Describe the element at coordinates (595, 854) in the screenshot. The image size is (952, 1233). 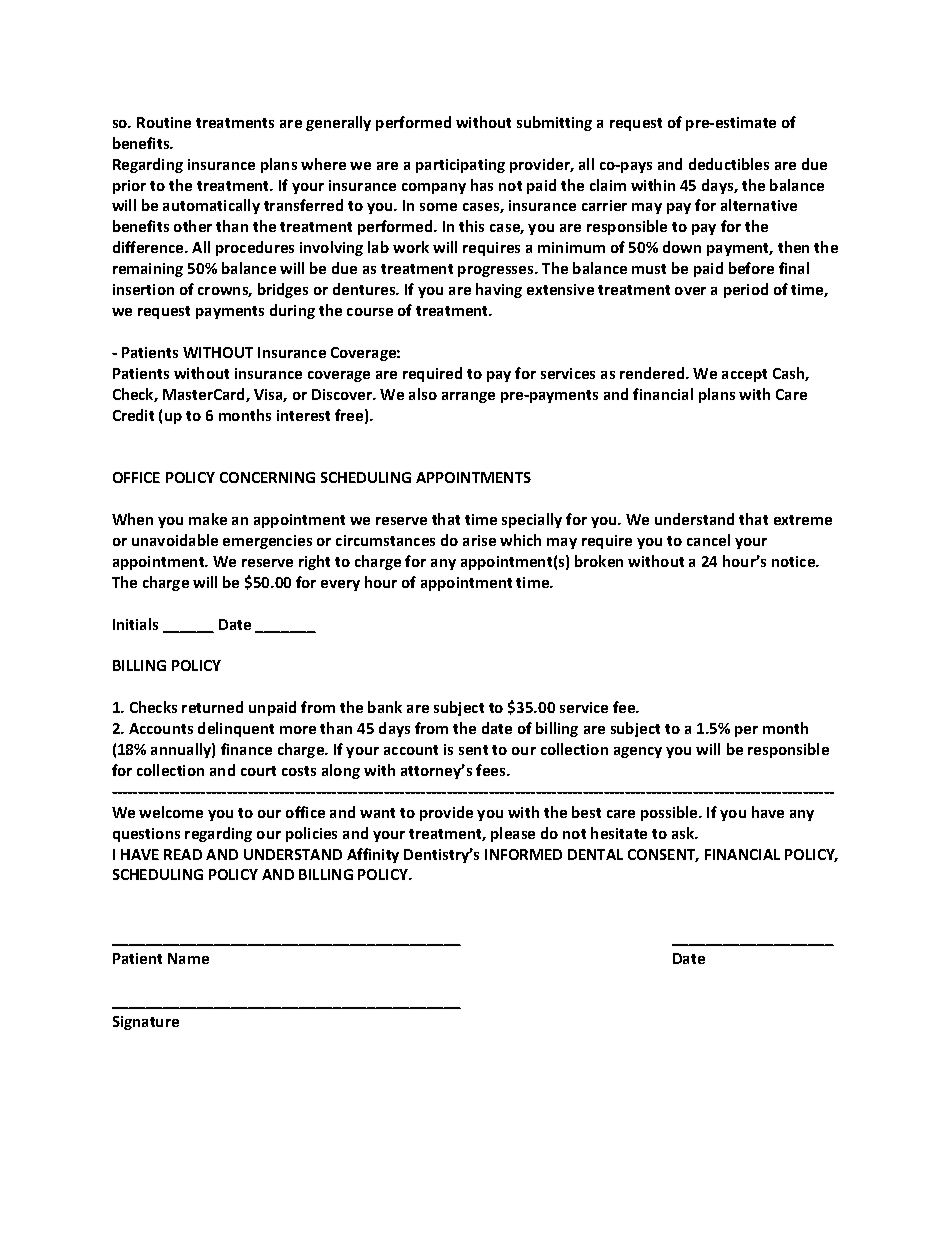
I see `DENTAL` at that location.
